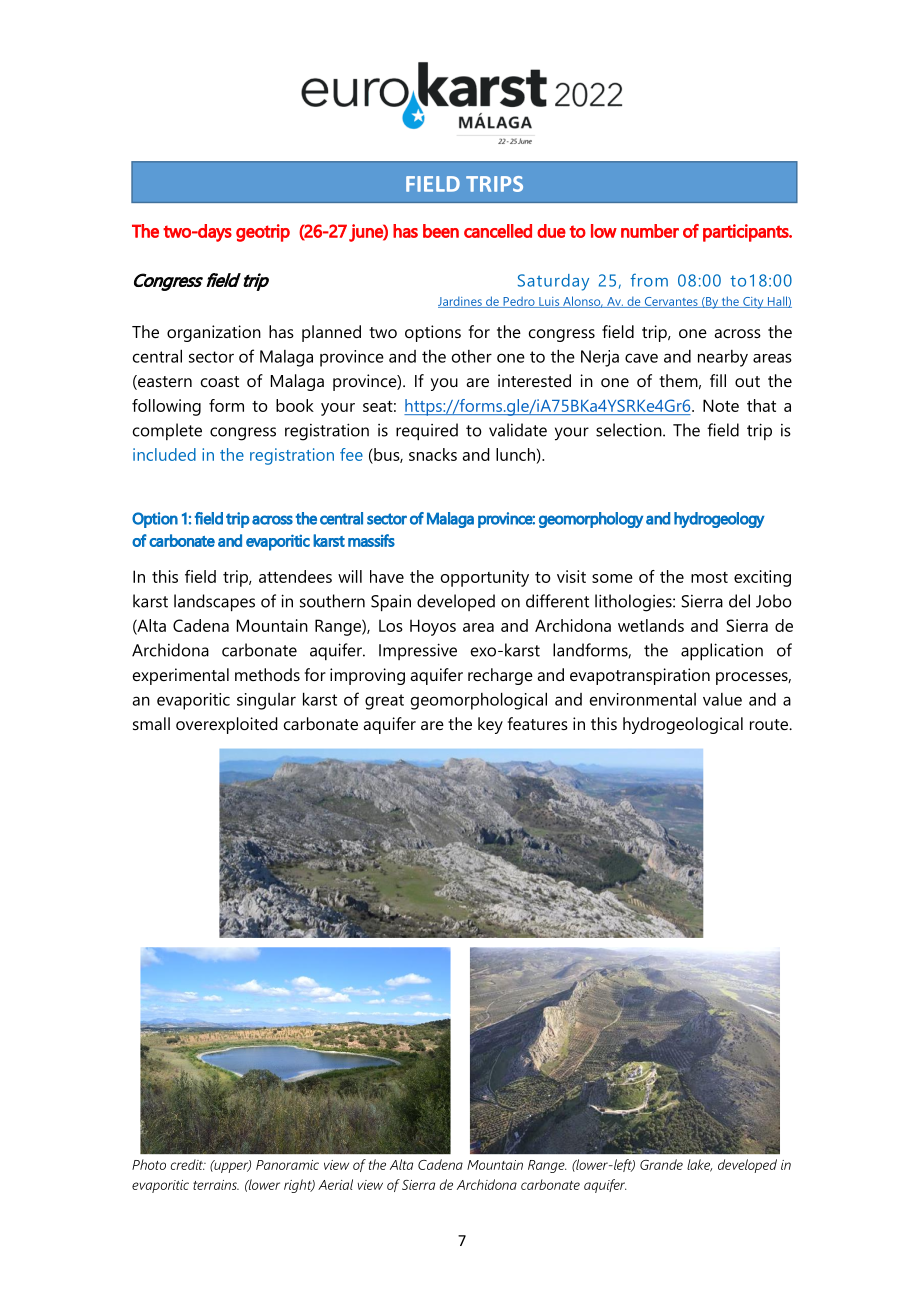 This document has height=1308, width=924. I want to click on from, so click(649, 280).
